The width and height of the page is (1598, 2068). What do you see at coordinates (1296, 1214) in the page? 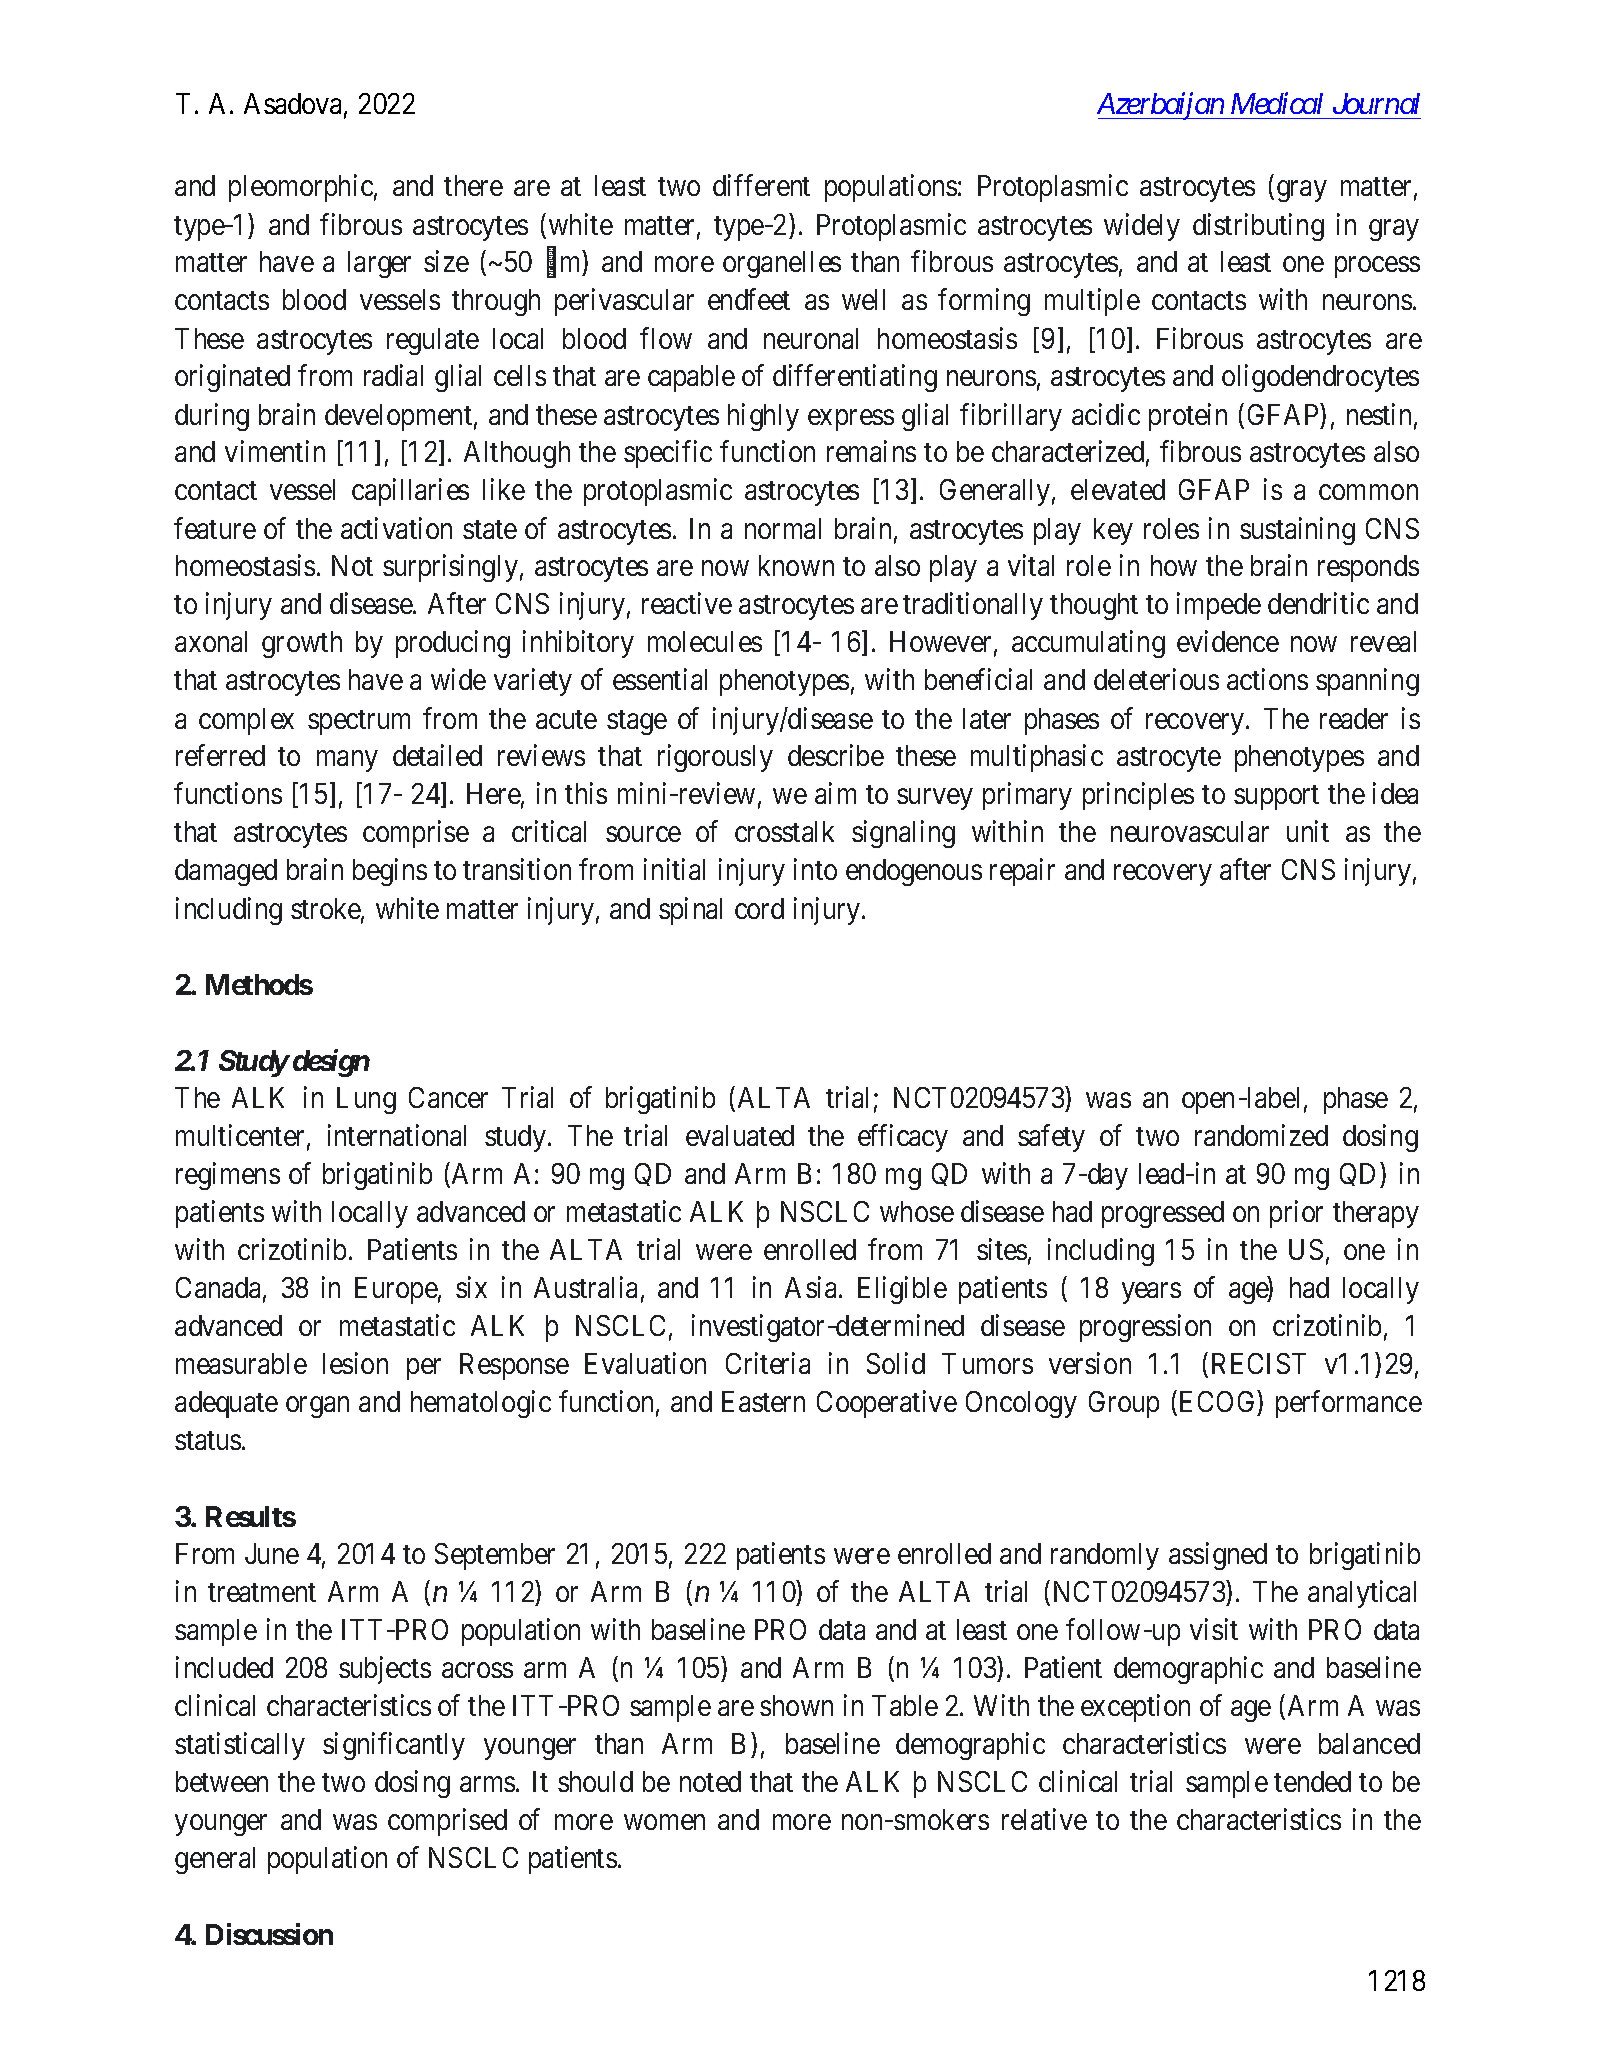
I see `prior` at bounding box center [1296, 1214].
